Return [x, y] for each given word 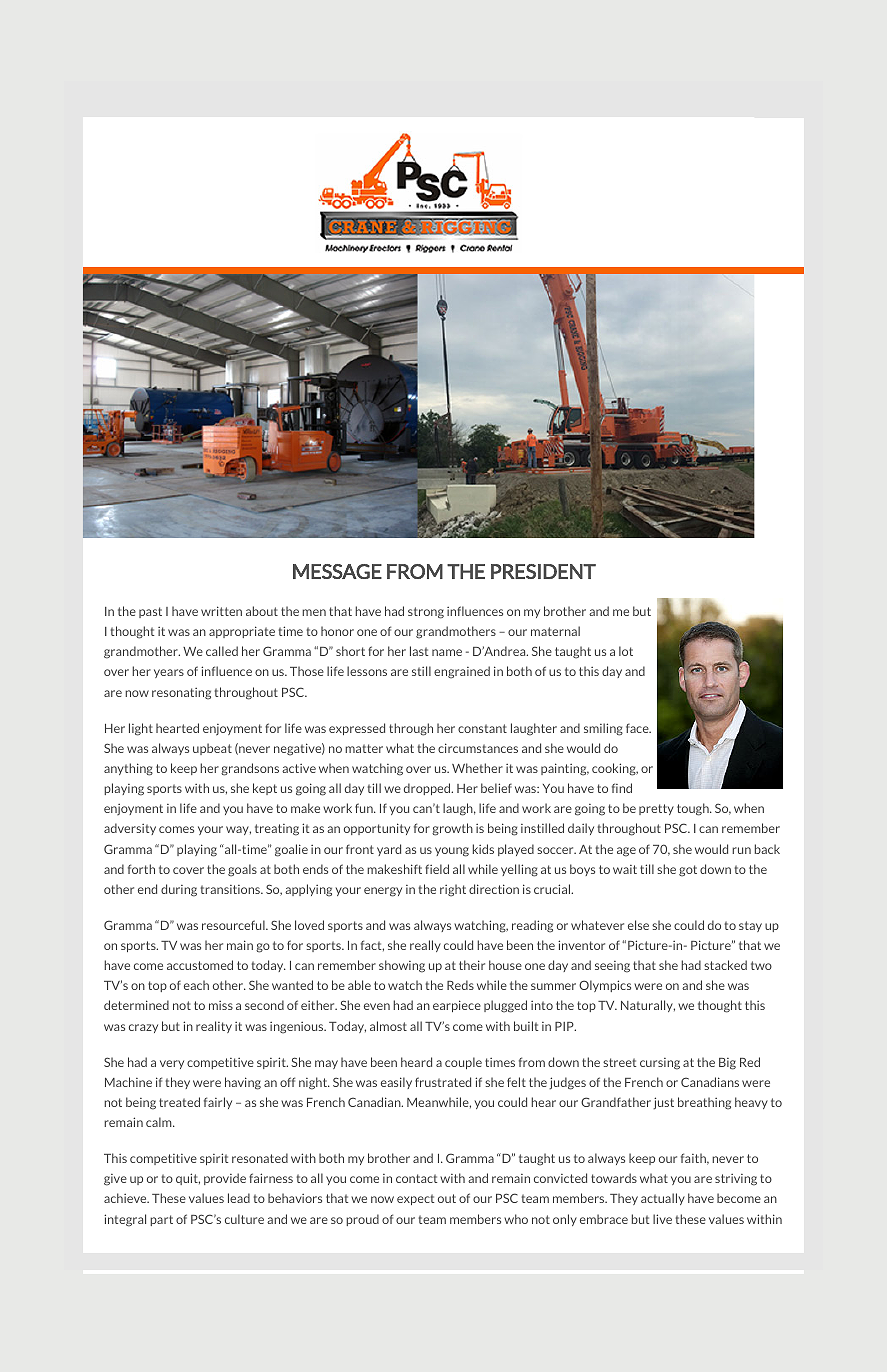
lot [626, 651]
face [638, 728]
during [179, 890]
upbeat [212, 749]
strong [426, 613]
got [688, 871]
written [221, 611]
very [172, 1064]
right [453, 890]
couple [463, 1063]
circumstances [478, 748]
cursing [660, 1064]
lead [239, 1198]
